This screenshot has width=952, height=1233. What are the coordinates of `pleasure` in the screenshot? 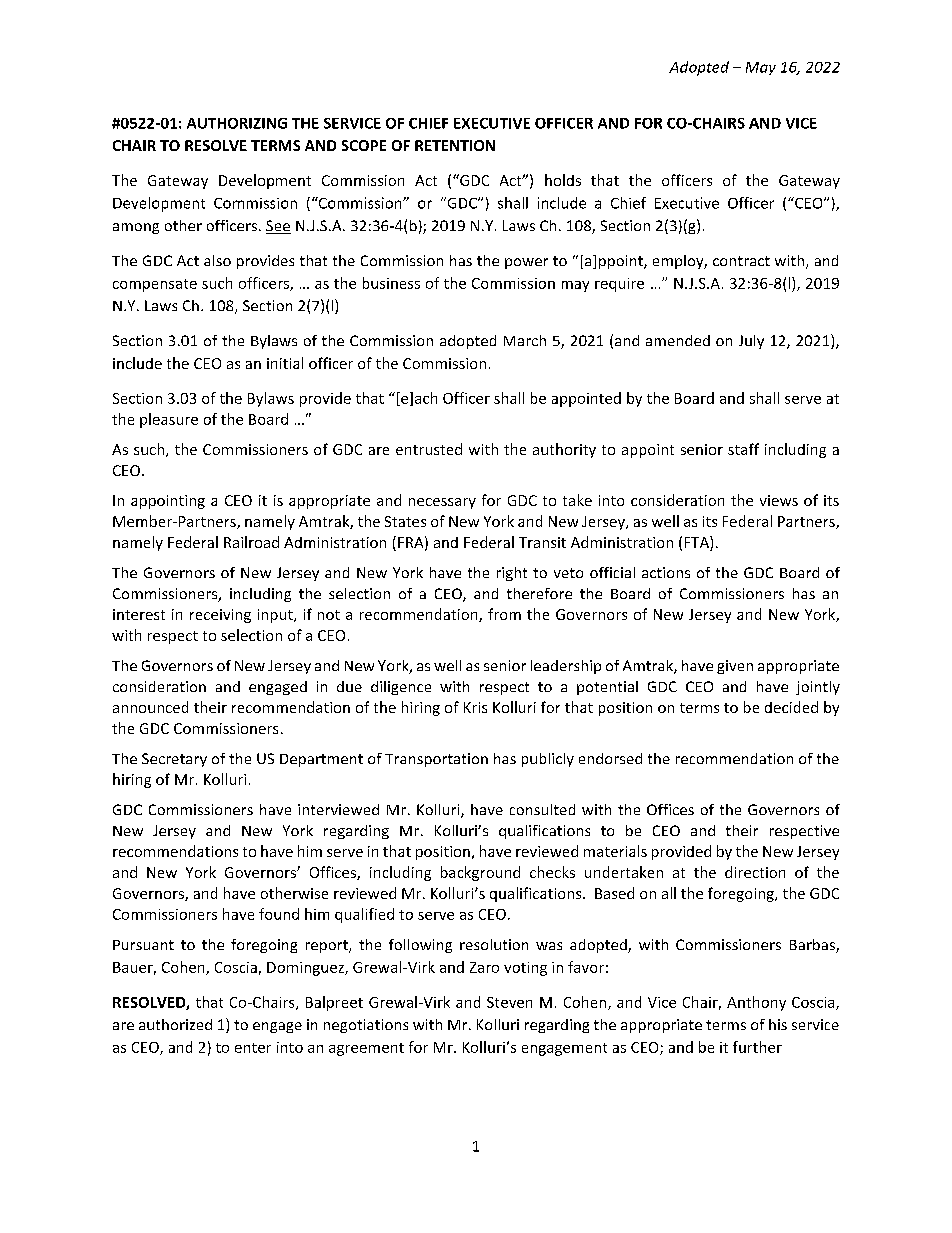 It's located at (169, 420).
